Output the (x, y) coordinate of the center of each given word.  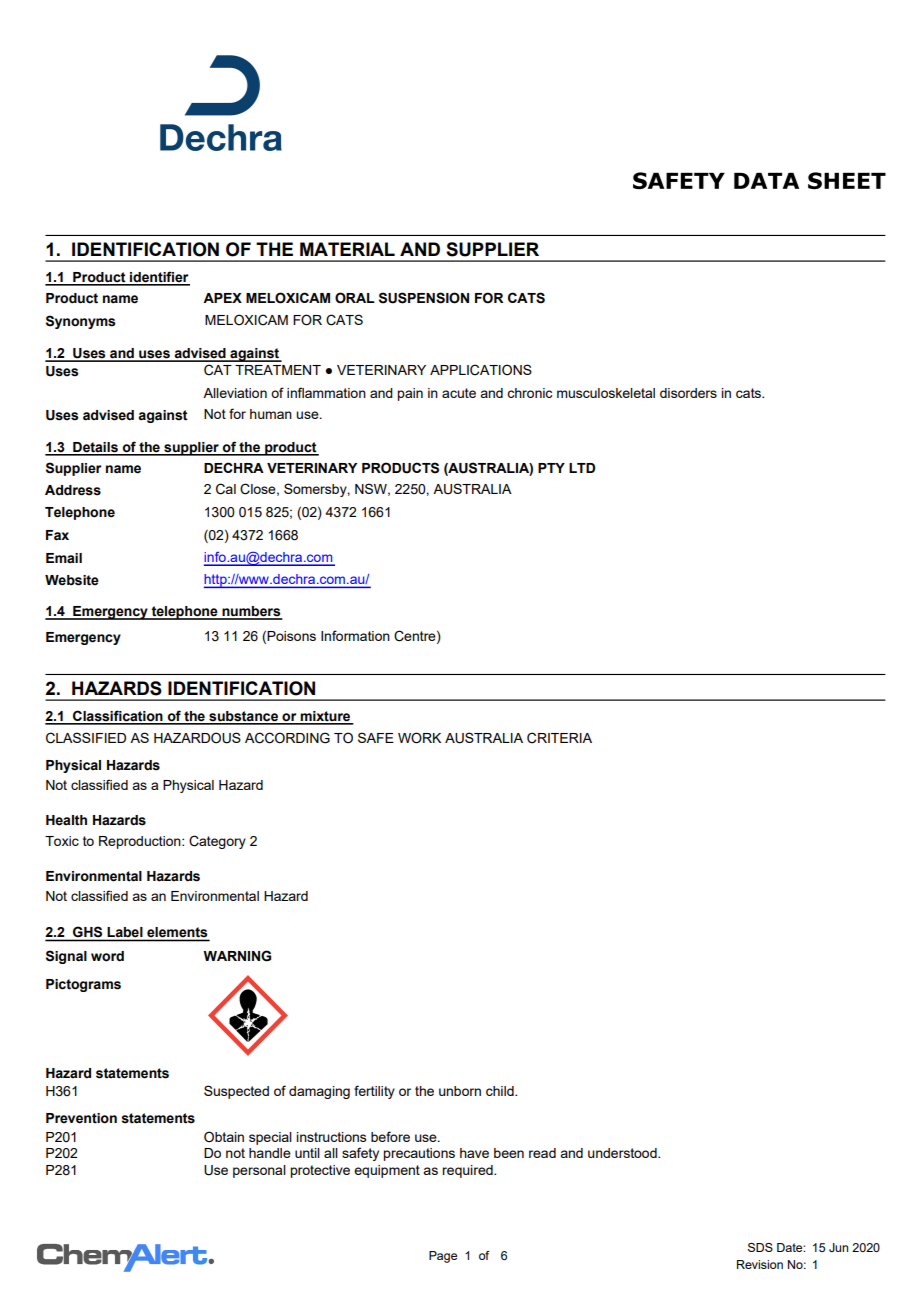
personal (259, 1171)
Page (443, 1257)
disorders (688, 393)
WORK (419, 738)
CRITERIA (559, 738)
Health (66, 820)
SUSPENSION (424, 298)
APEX (222, 298)
